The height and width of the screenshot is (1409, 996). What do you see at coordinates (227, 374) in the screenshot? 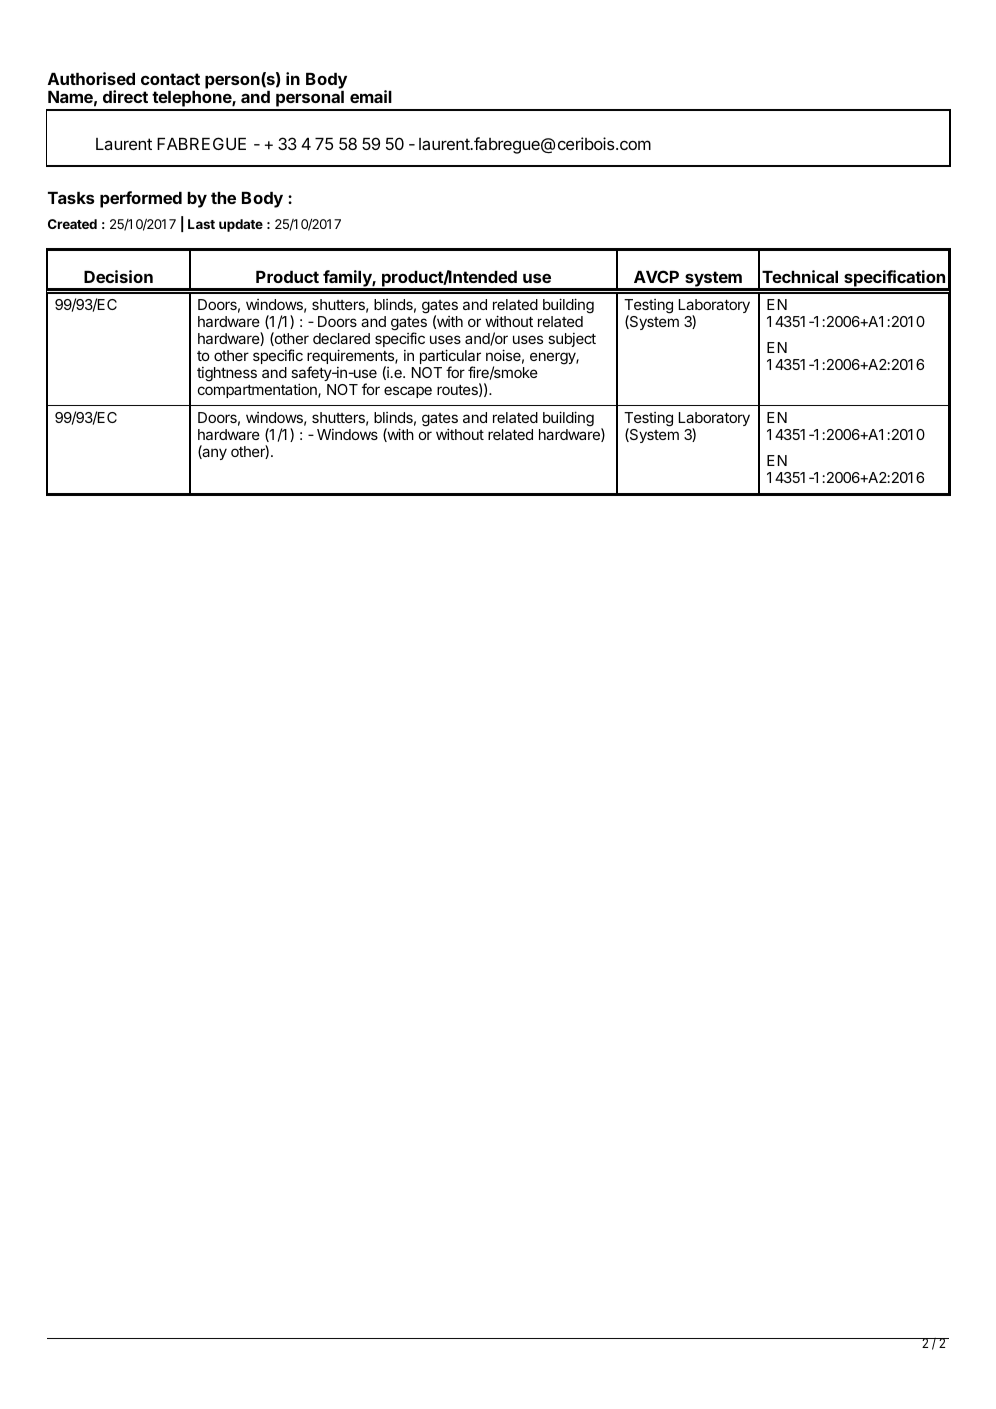
I see `tightness` at bounding box center [227, 374].
